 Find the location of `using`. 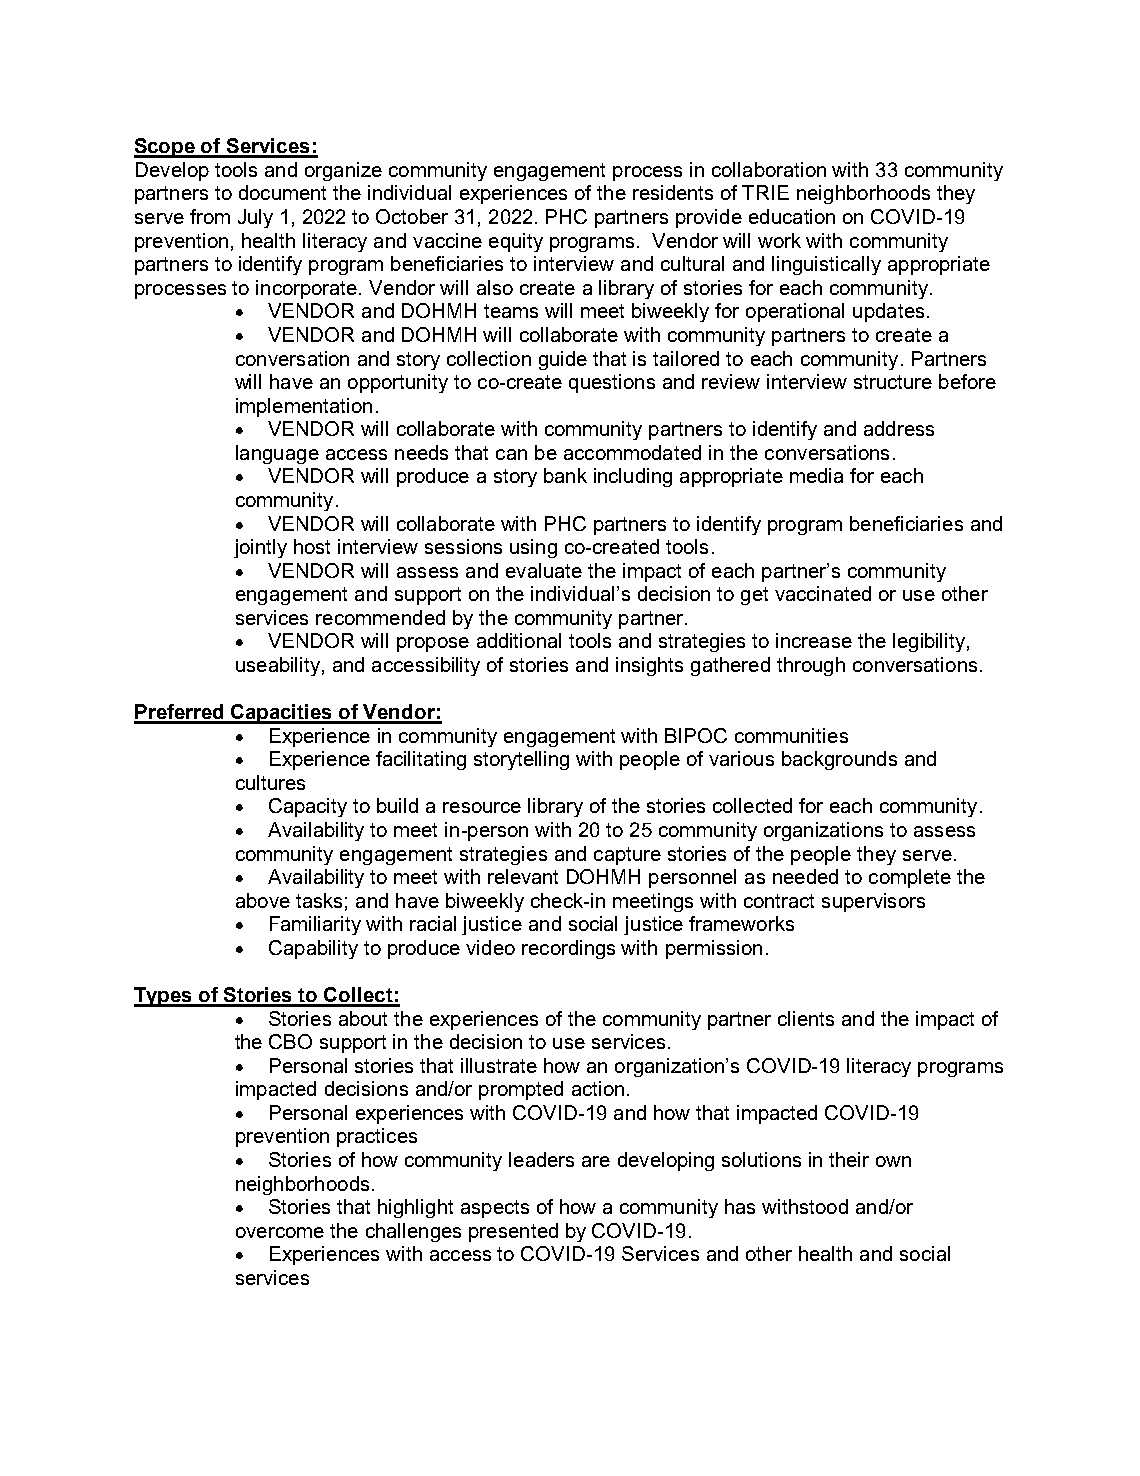

using is located at coordinates (533, 548).
